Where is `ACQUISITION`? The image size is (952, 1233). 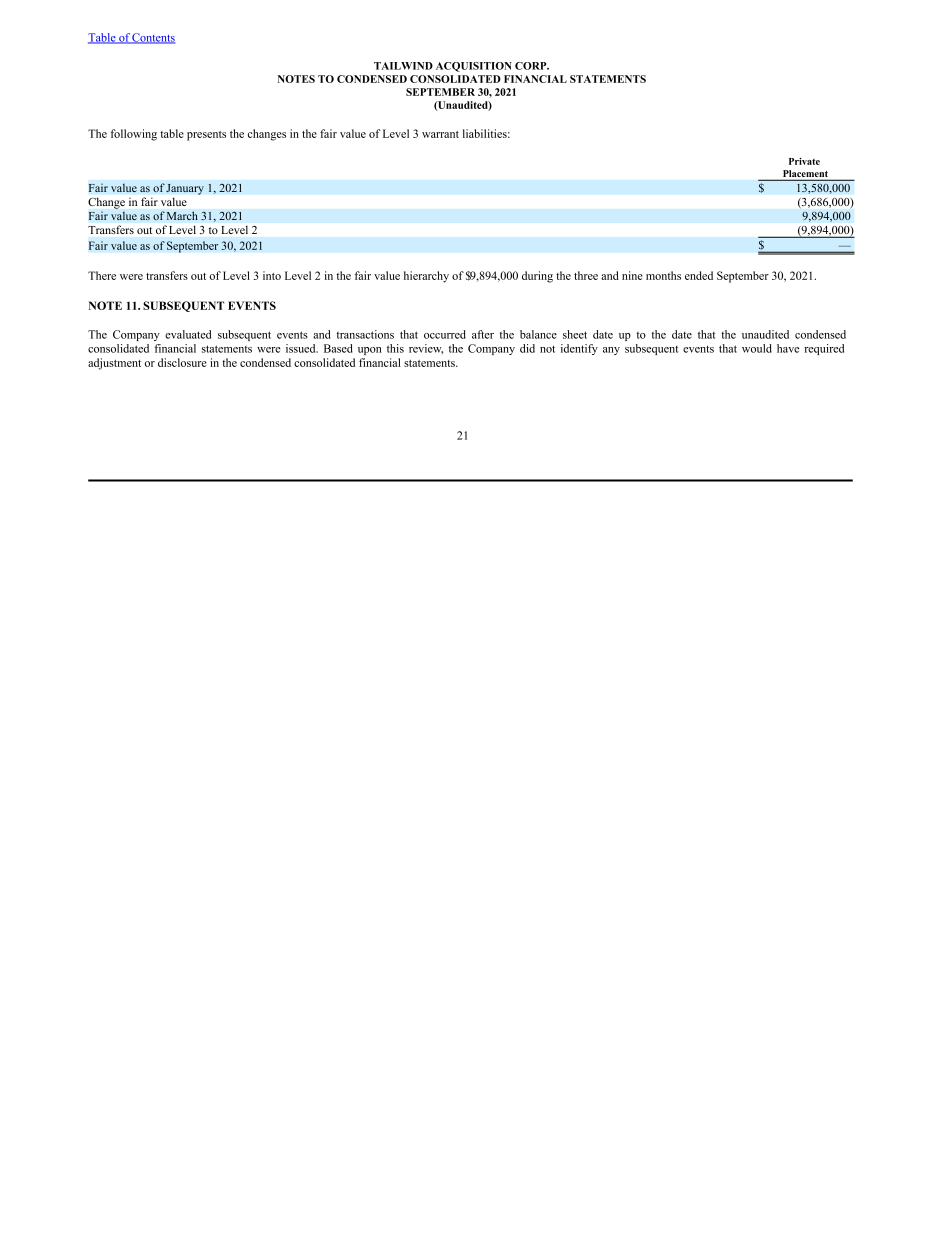
ACQUISITION is located at coordinates (474, 67).
